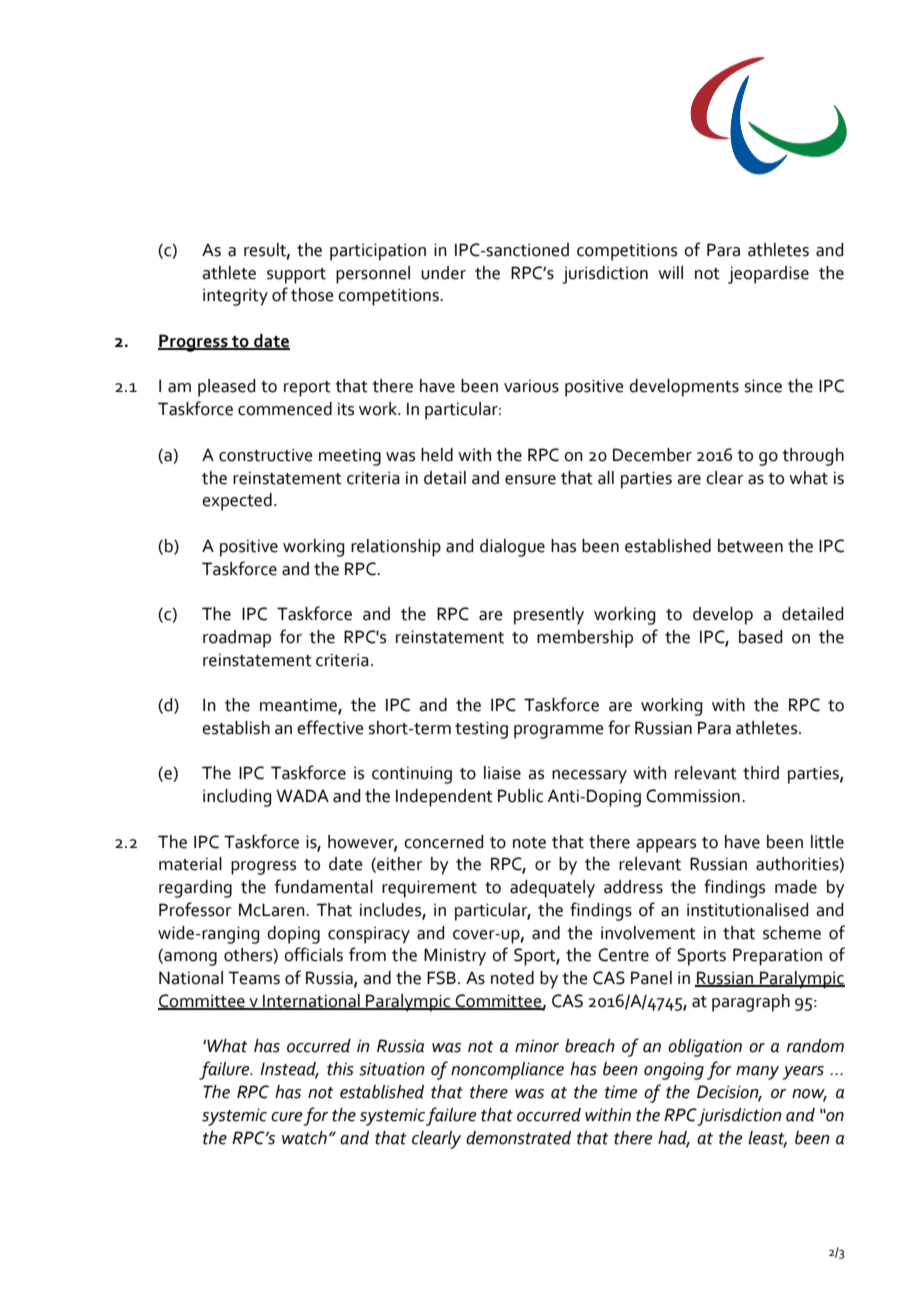 Image resolution: width=924 pixels, height=1308 pixels. What do you see at coordinates (552, 889) in the document?
I see `adequately` at bounding box center [552, 889].
